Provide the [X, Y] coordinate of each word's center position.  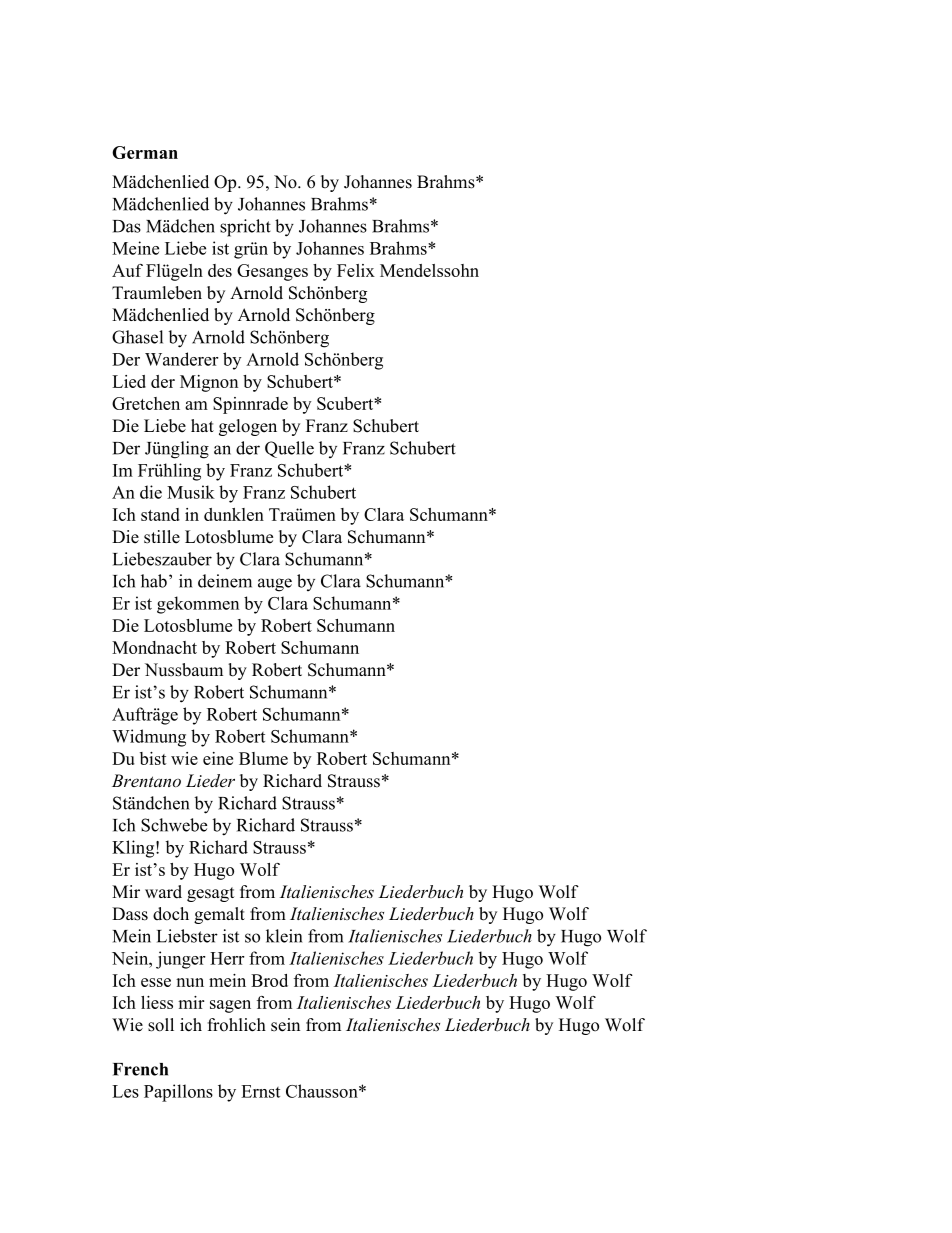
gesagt [210, 894]
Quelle [289, 449]
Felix [356, 270]
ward [163, 892]
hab [154, 581]
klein [284, 936]
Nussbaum [184, 670]
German [145, 152]
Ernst [260, 1091]
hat [202, 425]
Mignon [209, 383]
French [140, 1069]
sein [285, 1025]
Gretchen [146, 403]
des [220, 270]
